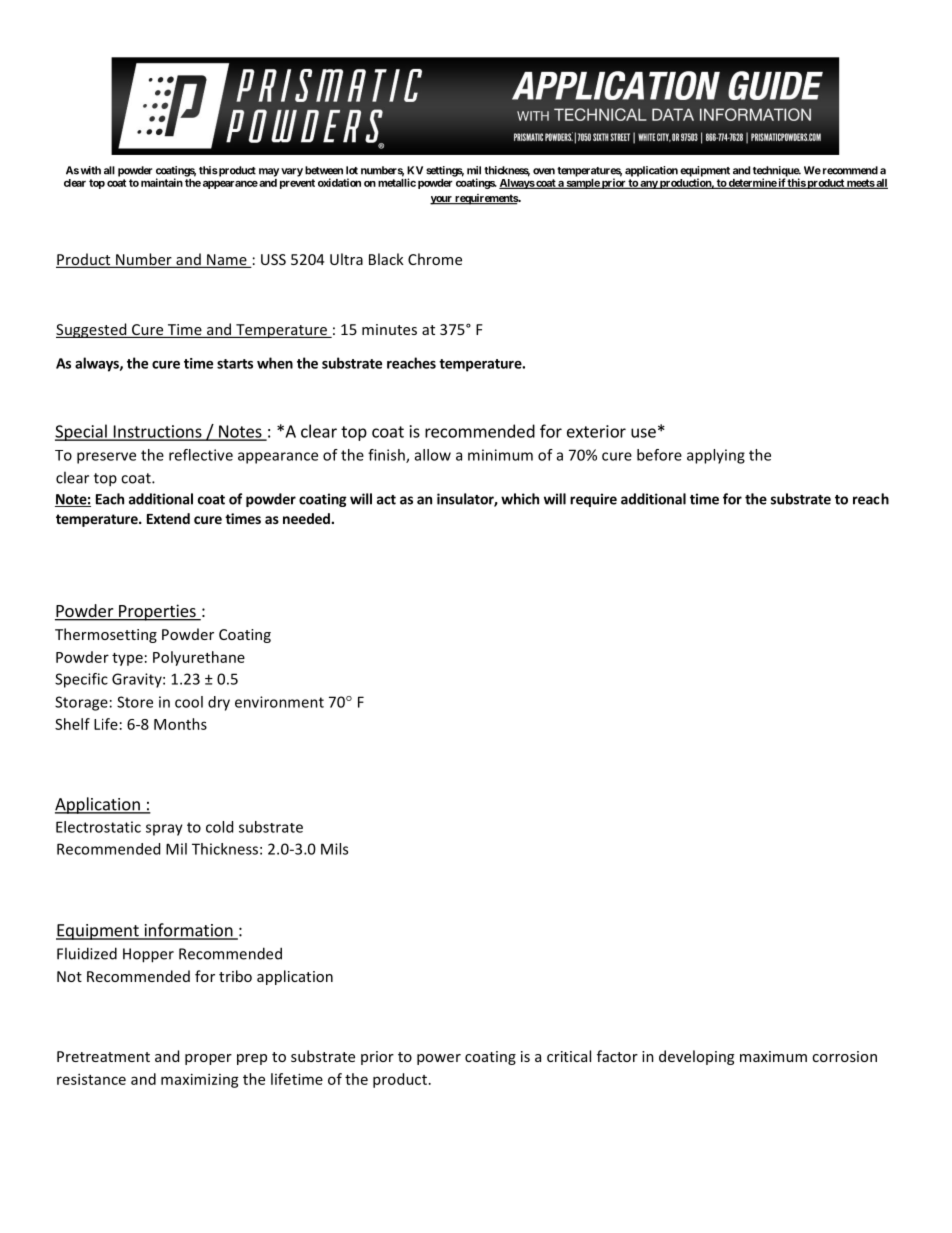 Image resolution: width=952 pixels, height=1233 pixels. I want to click on Mils, so click(334, 849).
